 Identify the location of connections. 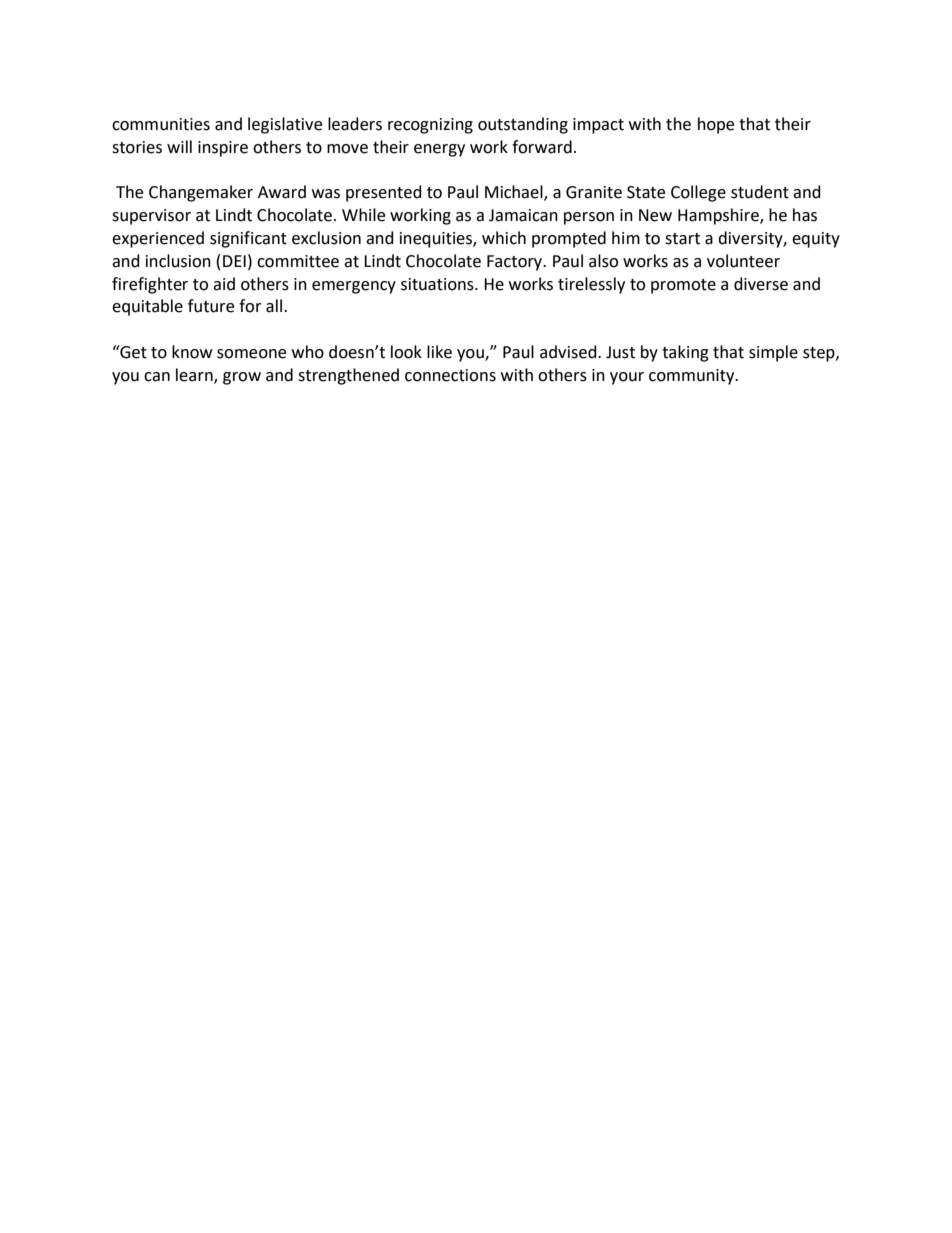
(450, 375).
